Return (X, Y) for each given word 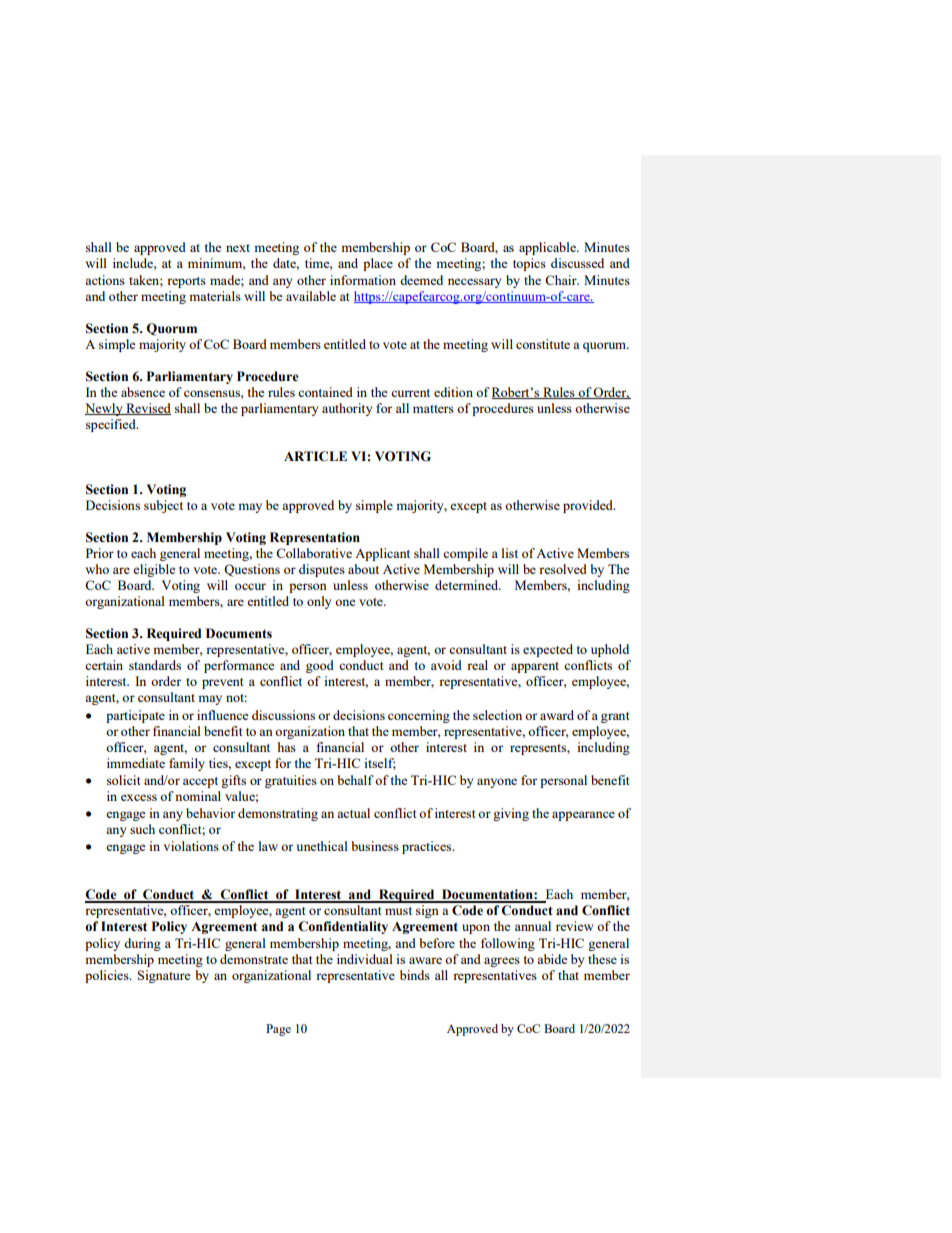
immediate (136, 763)
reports (186, 282)
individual (365, 959)
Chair (562, 280)
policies (108, 976)
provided (589, 506)
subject (163, 506)
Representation (315, 538)
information (363, 280)
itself (380, 764)
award (557, 715)
